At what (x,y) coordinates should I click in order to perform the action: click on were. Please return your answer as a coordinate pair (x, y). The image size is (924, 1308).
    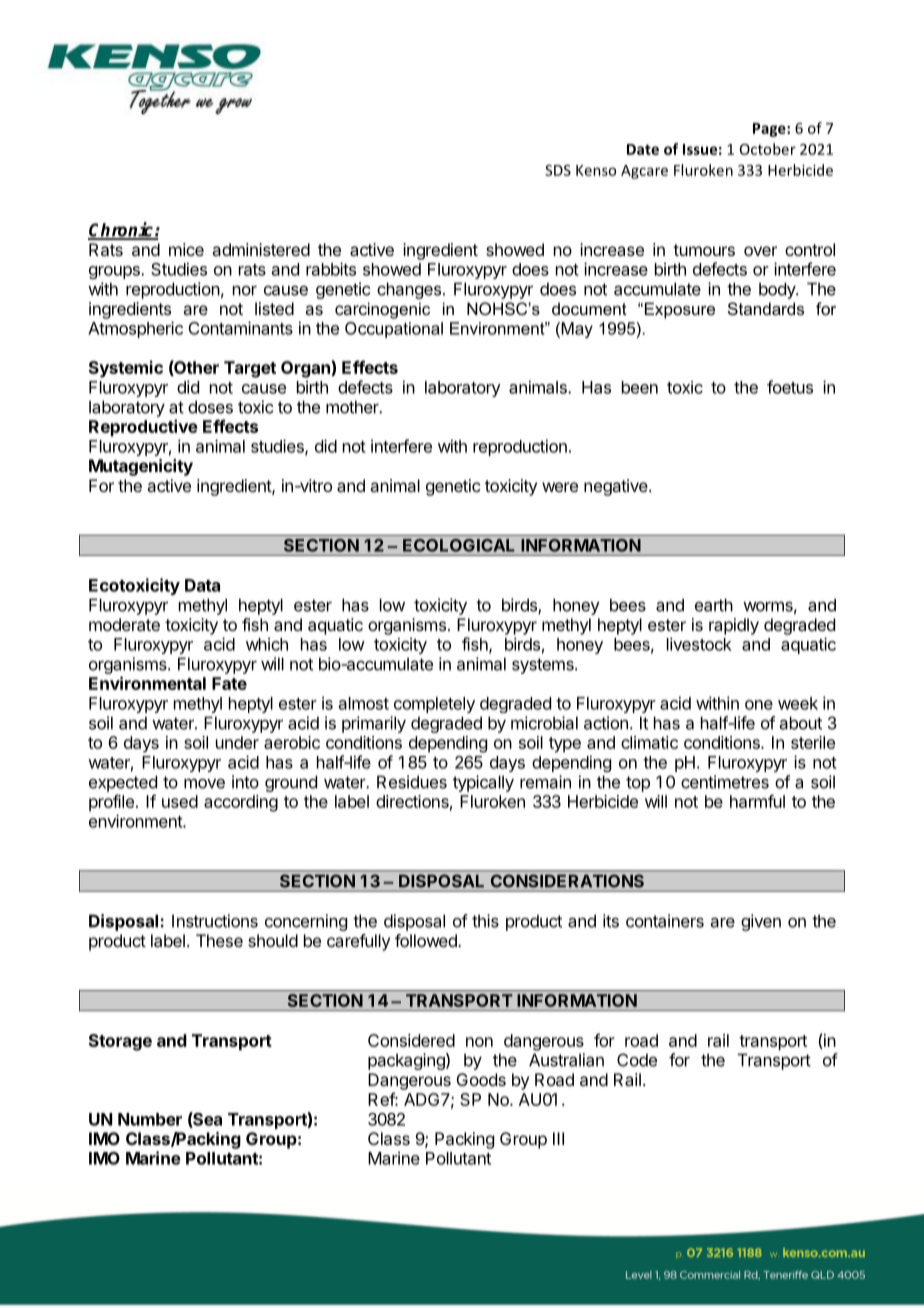
    Looking at the image, I should click on (560, 487).
